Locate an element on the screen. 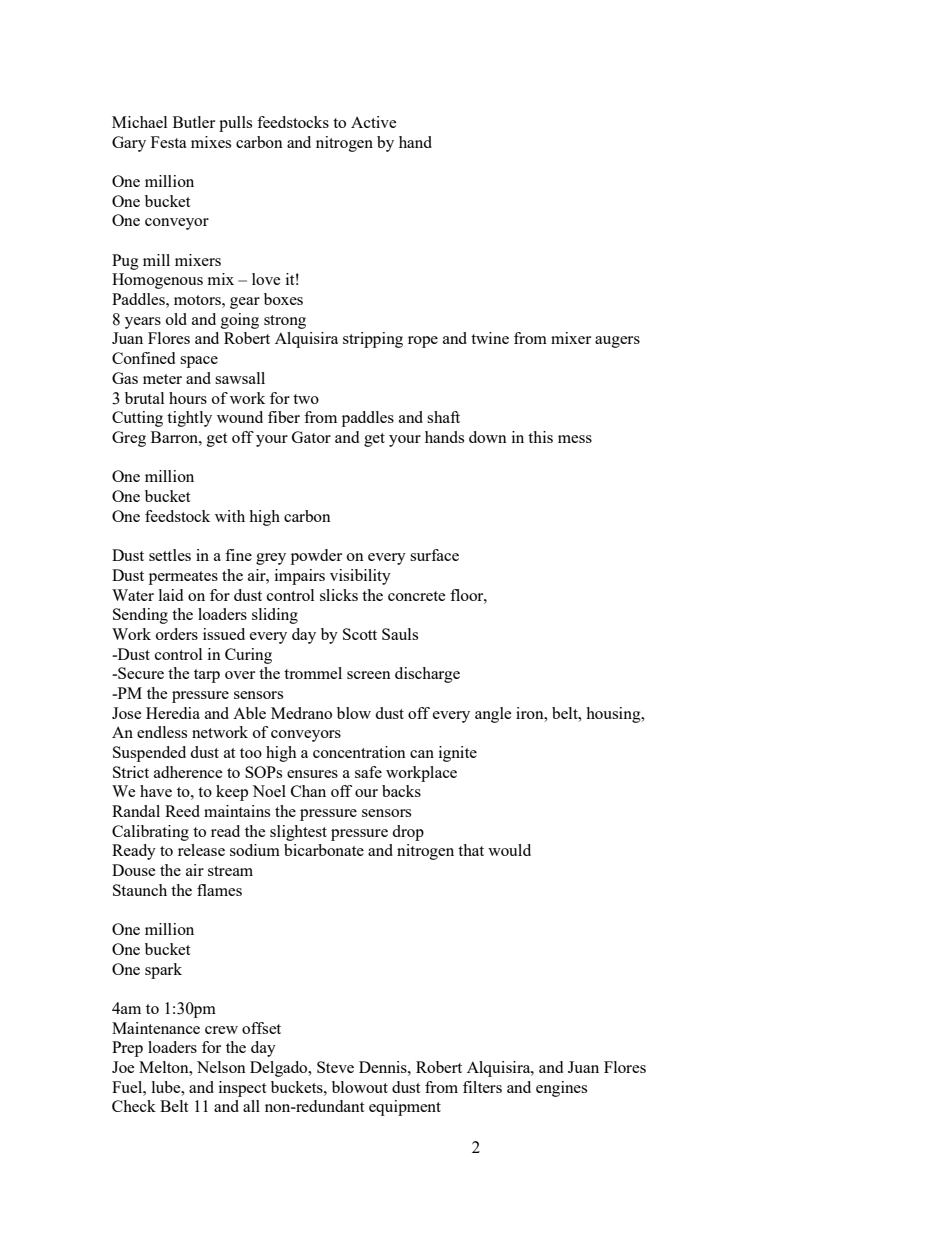  Active is located at coordinates (374, 122).
